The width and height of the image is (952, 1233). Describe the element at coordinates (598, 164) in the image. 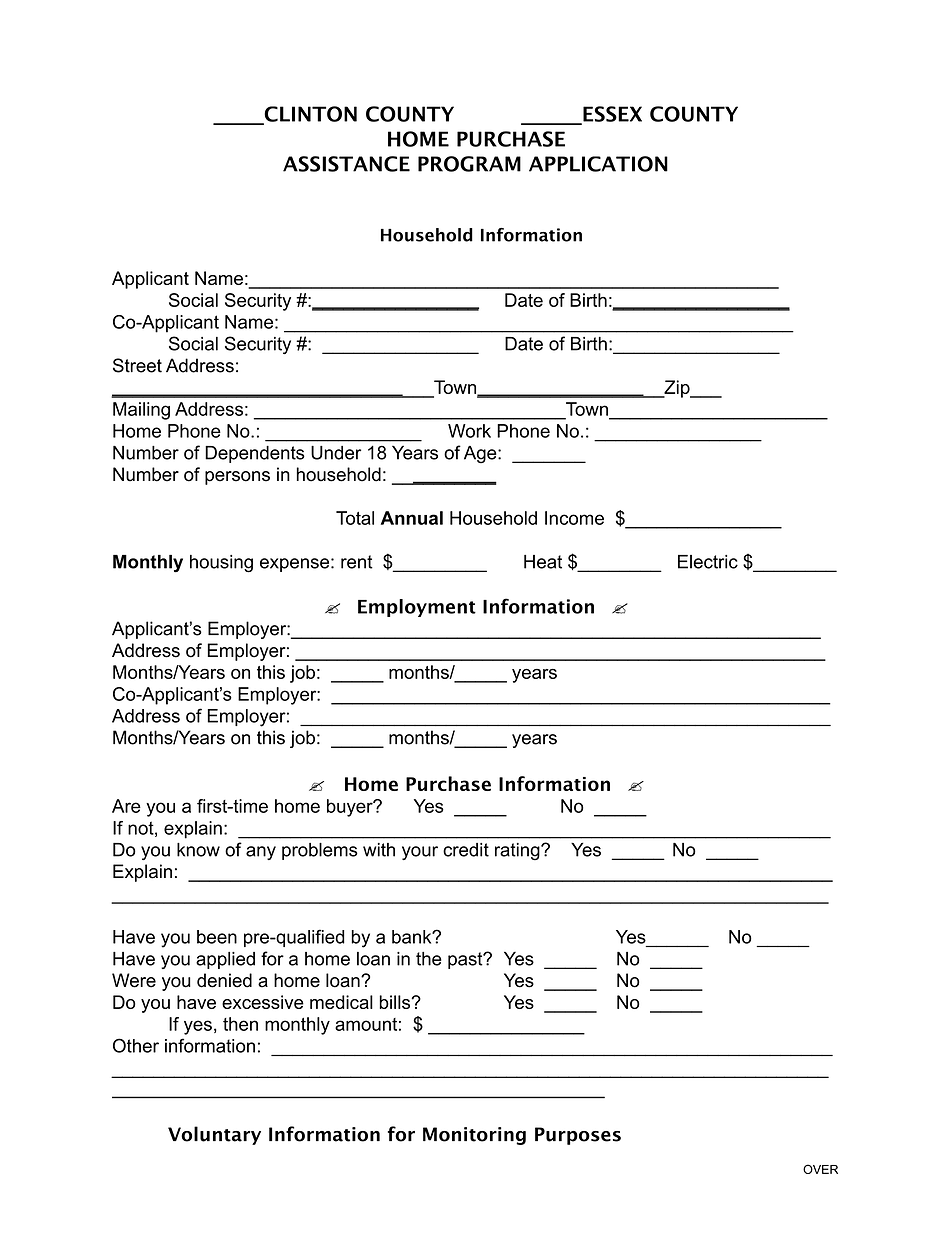

I see `APPLICATION` at that location.
